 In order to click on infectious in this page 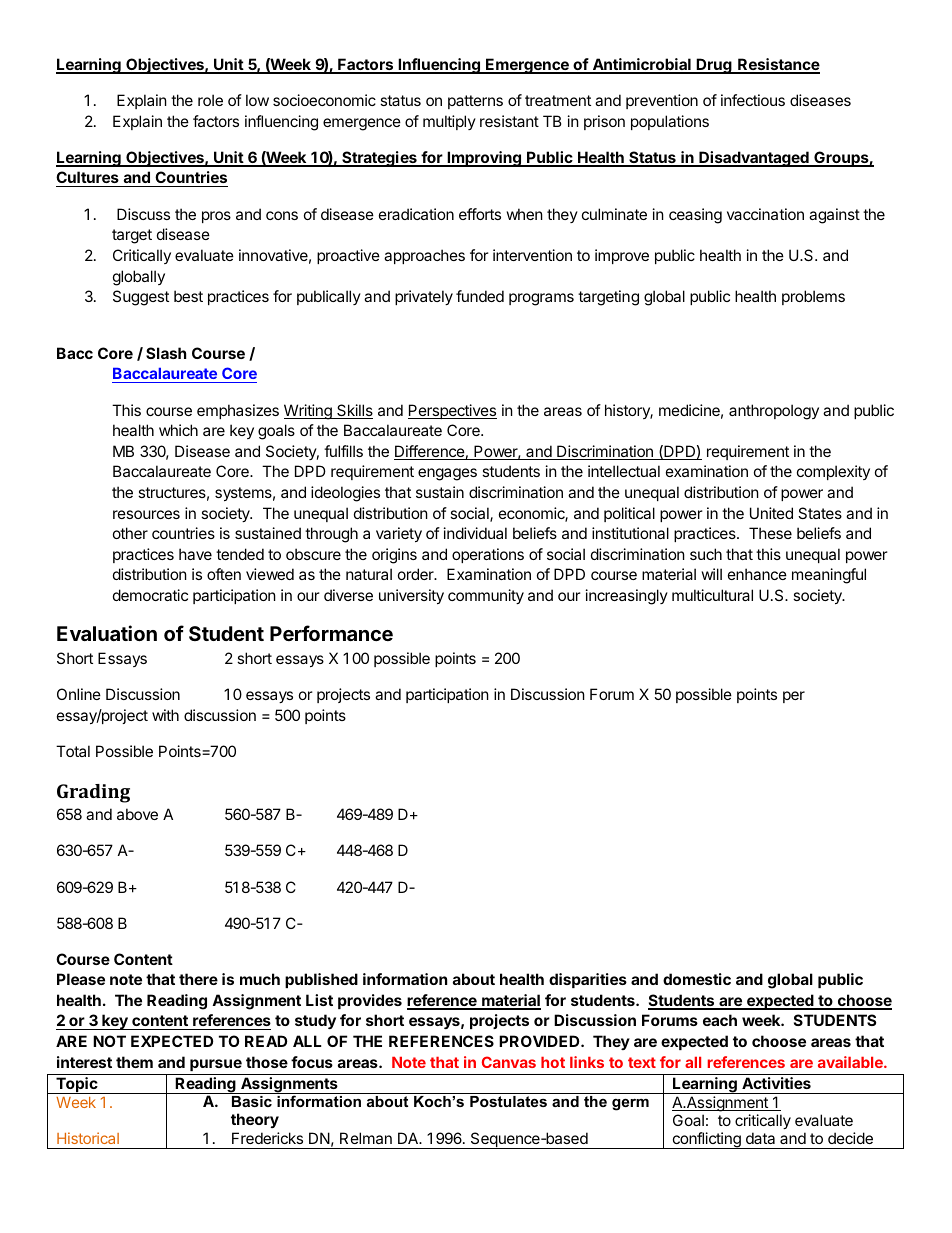, I will do `click(753, 100)`.
